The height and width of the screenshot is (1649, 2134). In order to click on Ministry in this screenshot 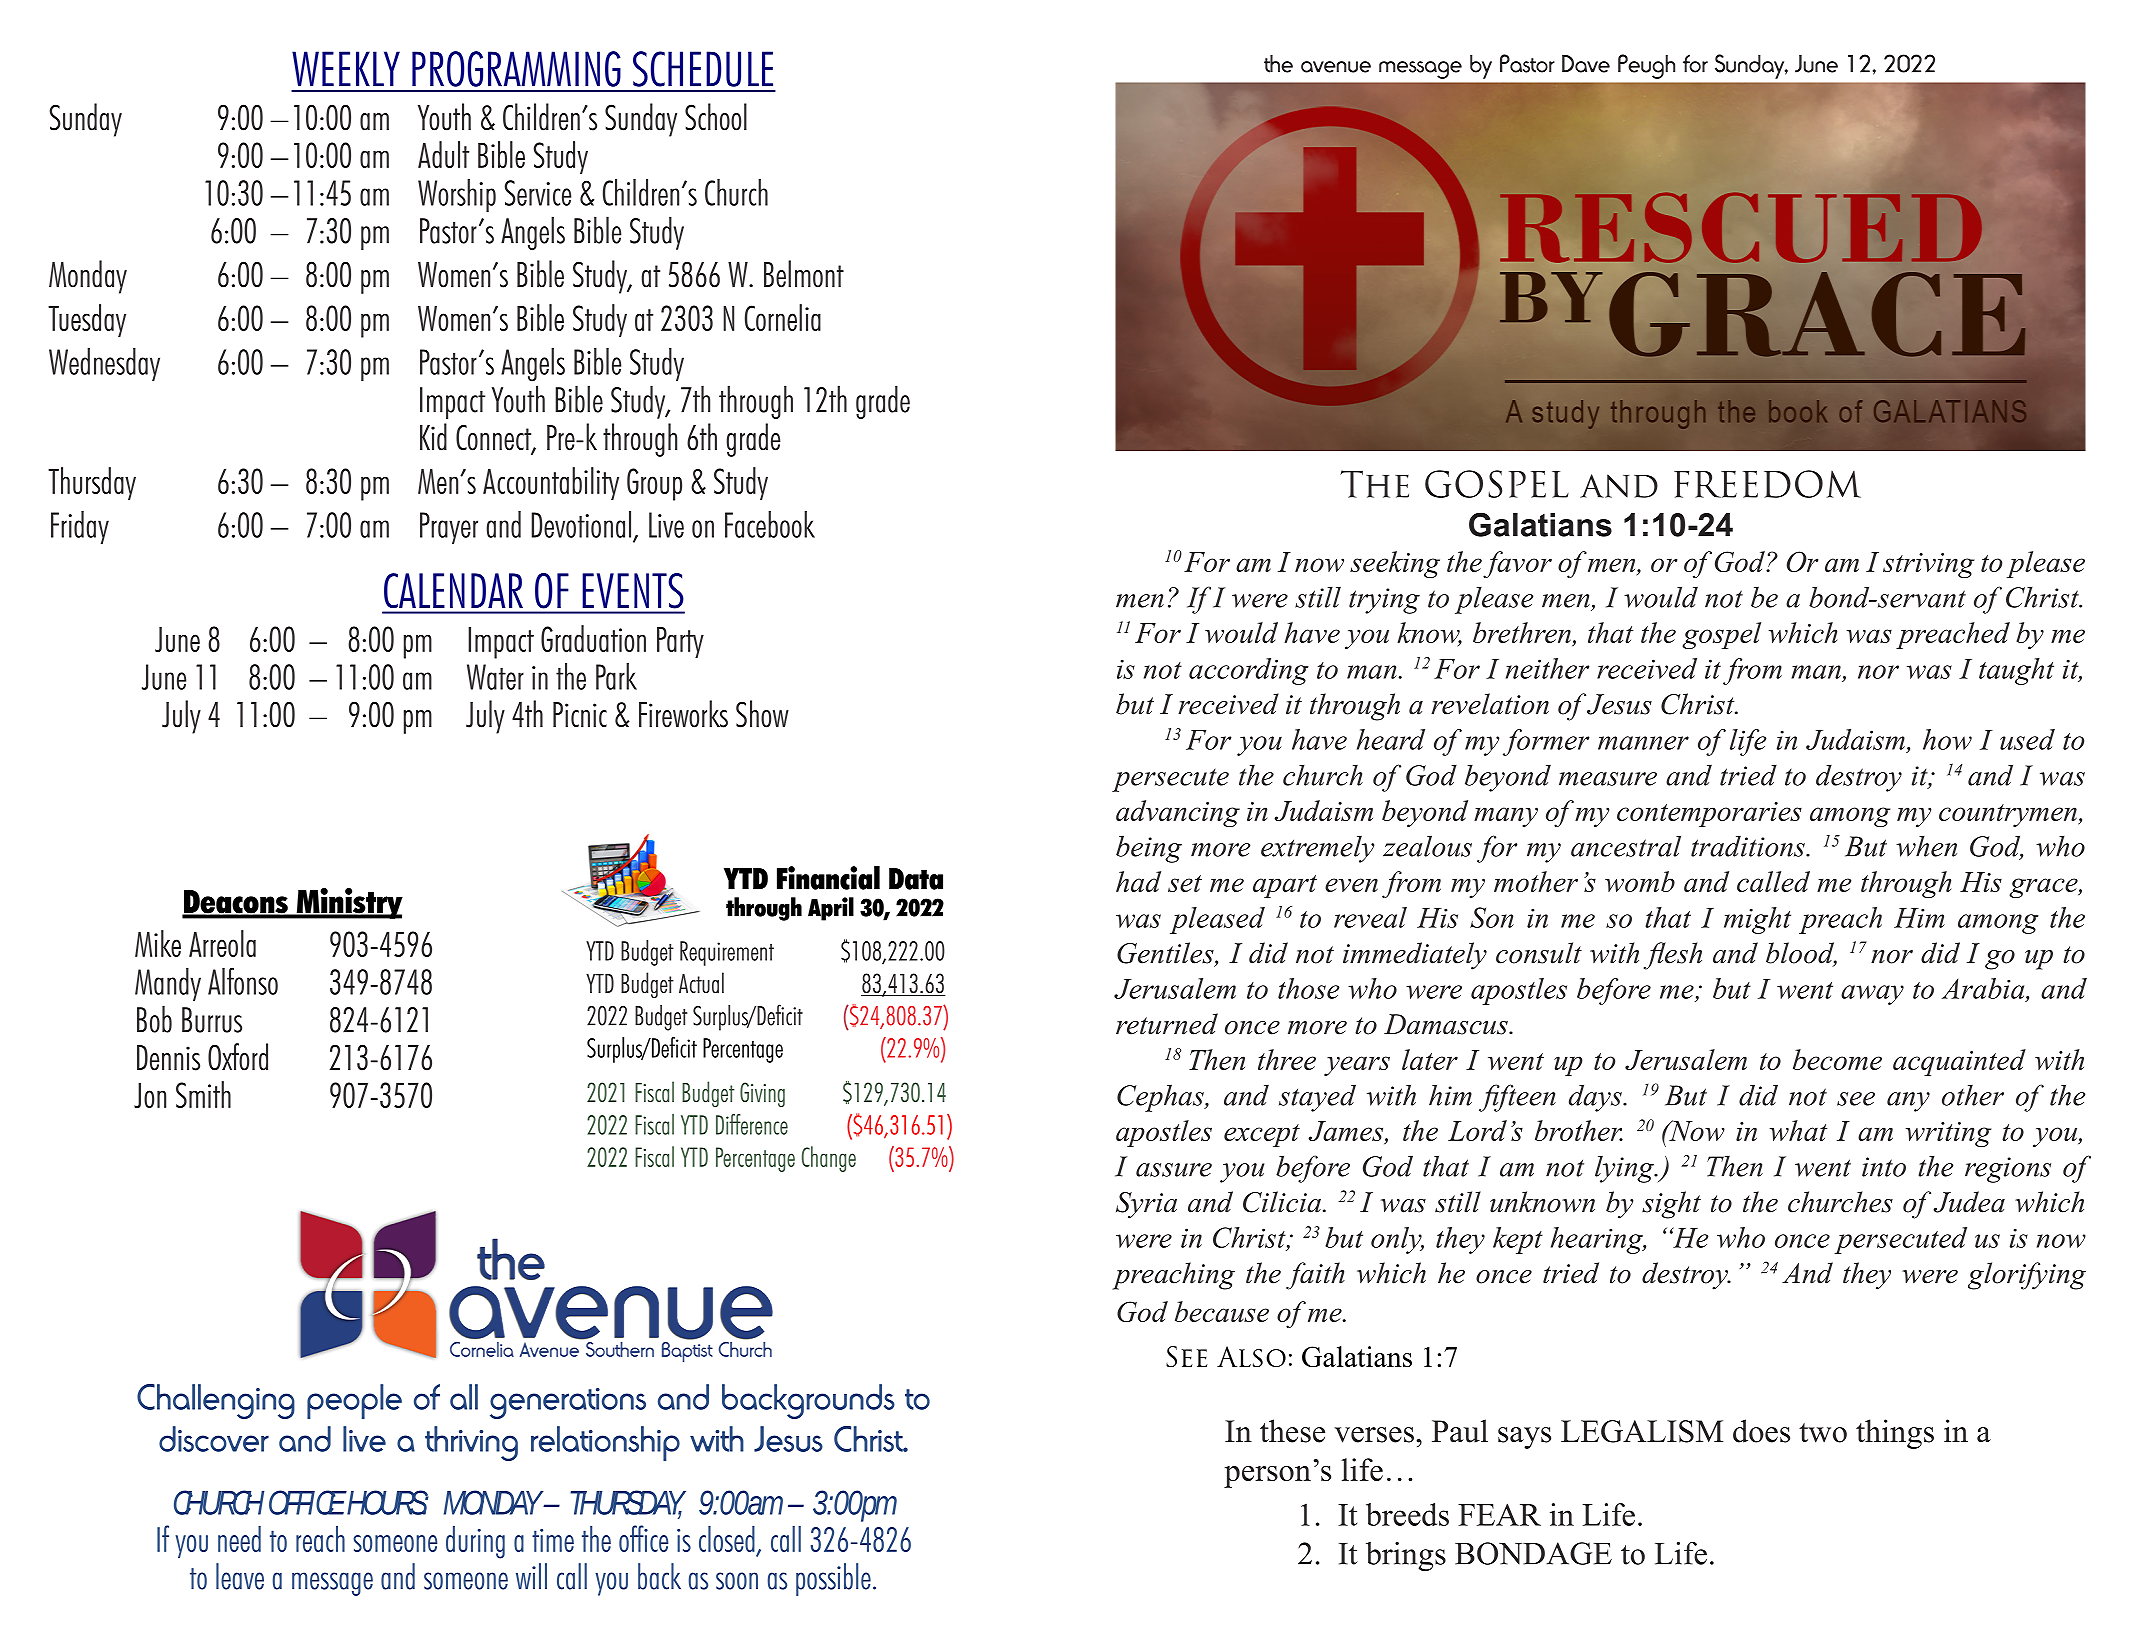, I will do `click(348, 903)`.
